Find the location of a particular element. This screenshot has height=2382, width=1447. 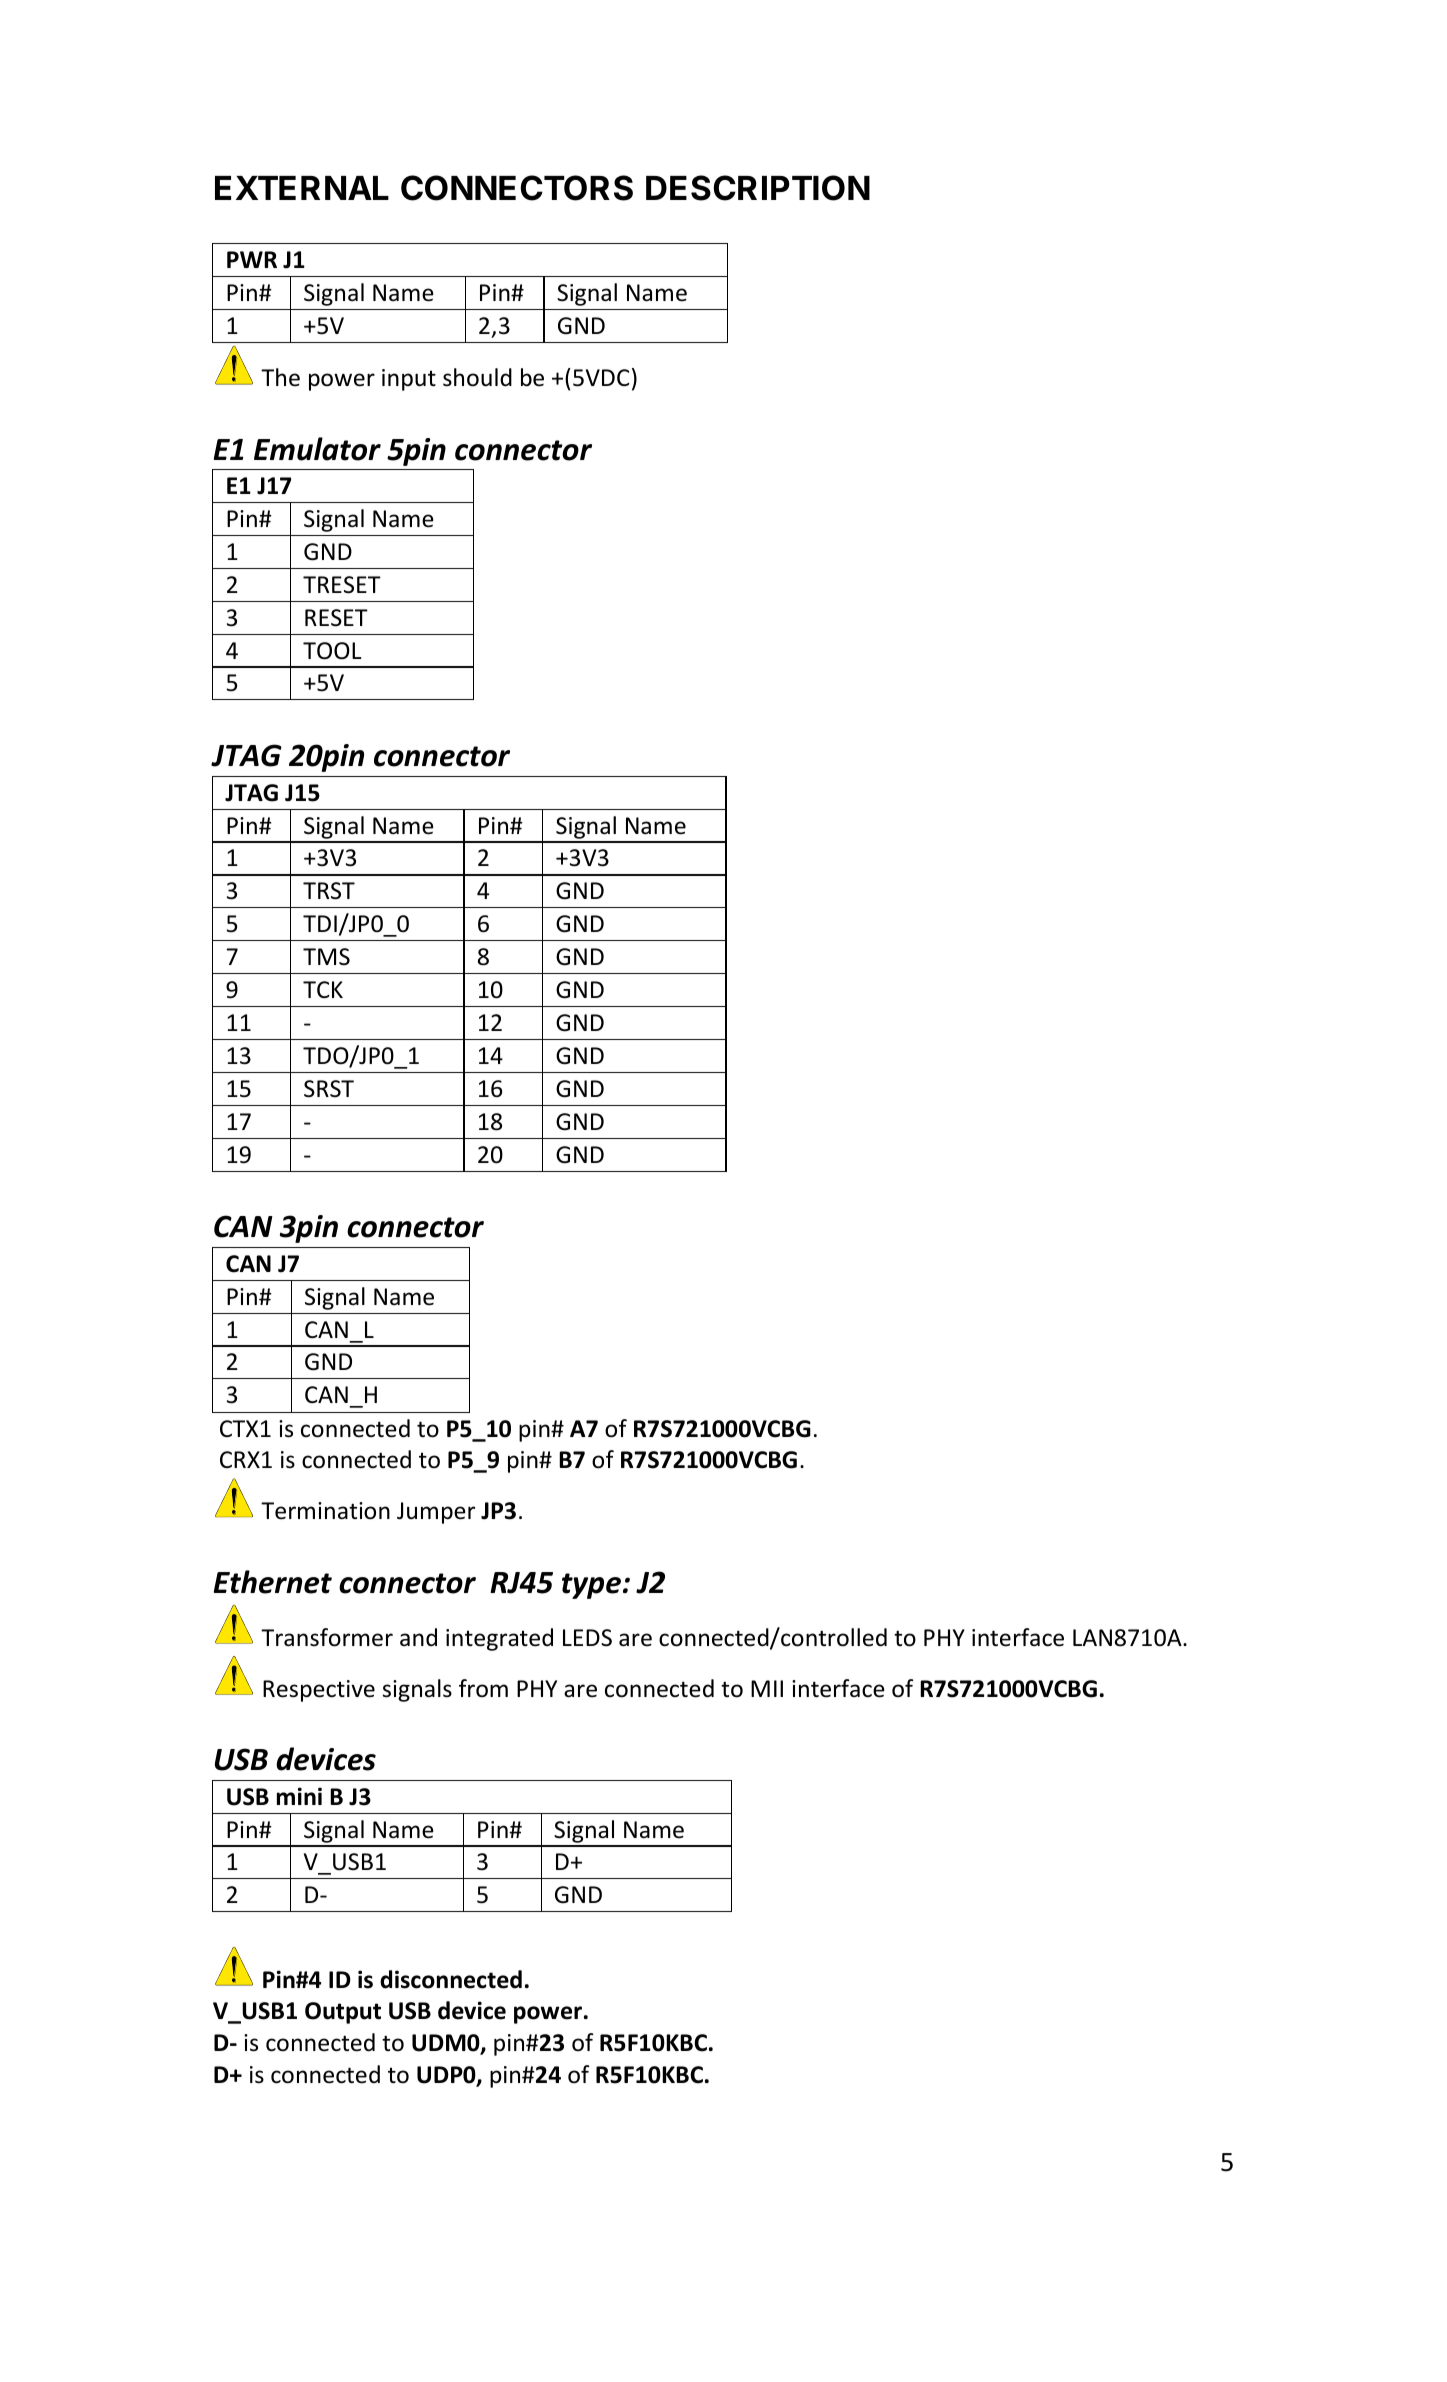

Termination is located at coordinates (325, 1511).
